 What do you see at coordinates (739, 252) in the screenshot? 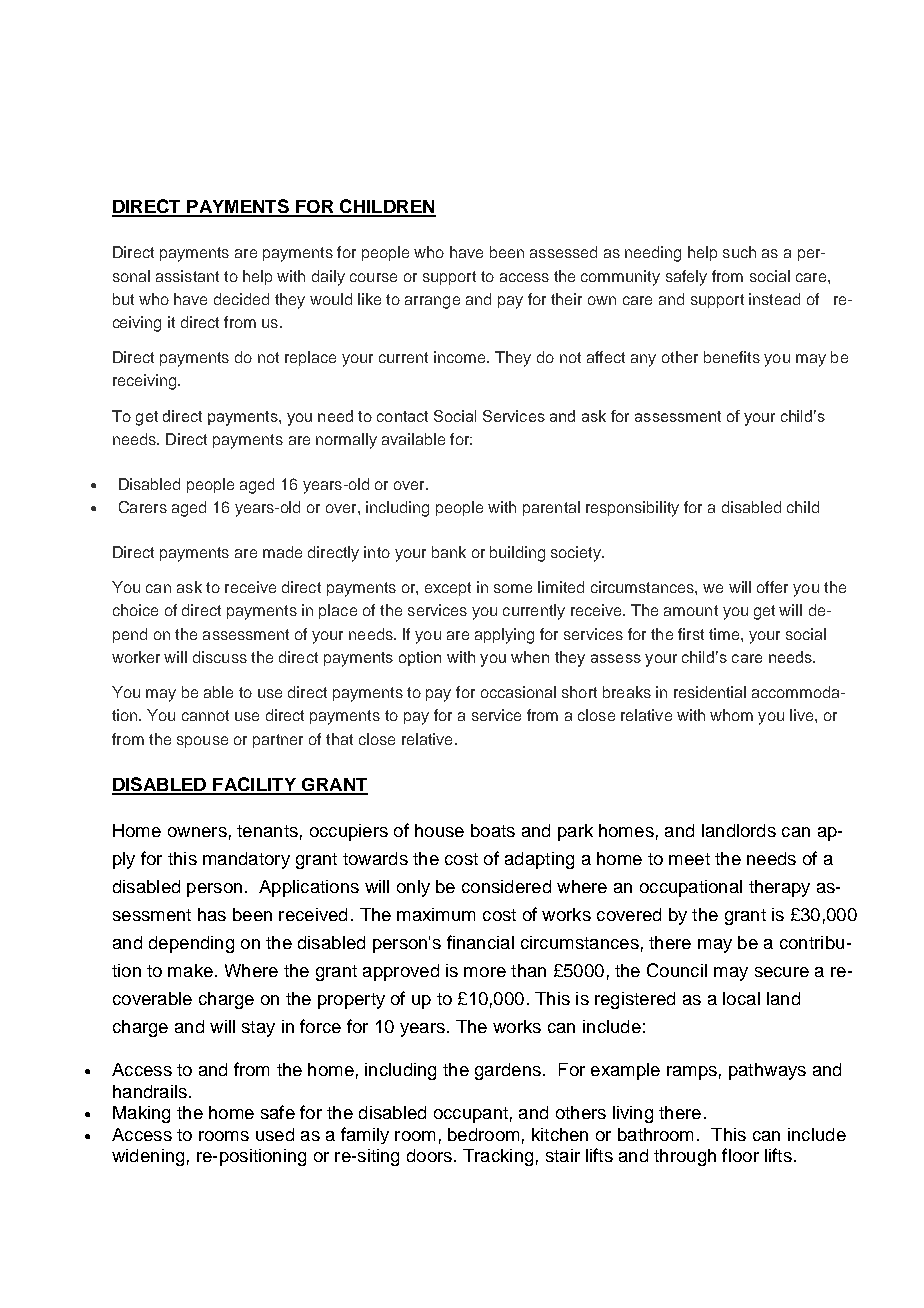
I see `such` at bounding box center [739, 252].
